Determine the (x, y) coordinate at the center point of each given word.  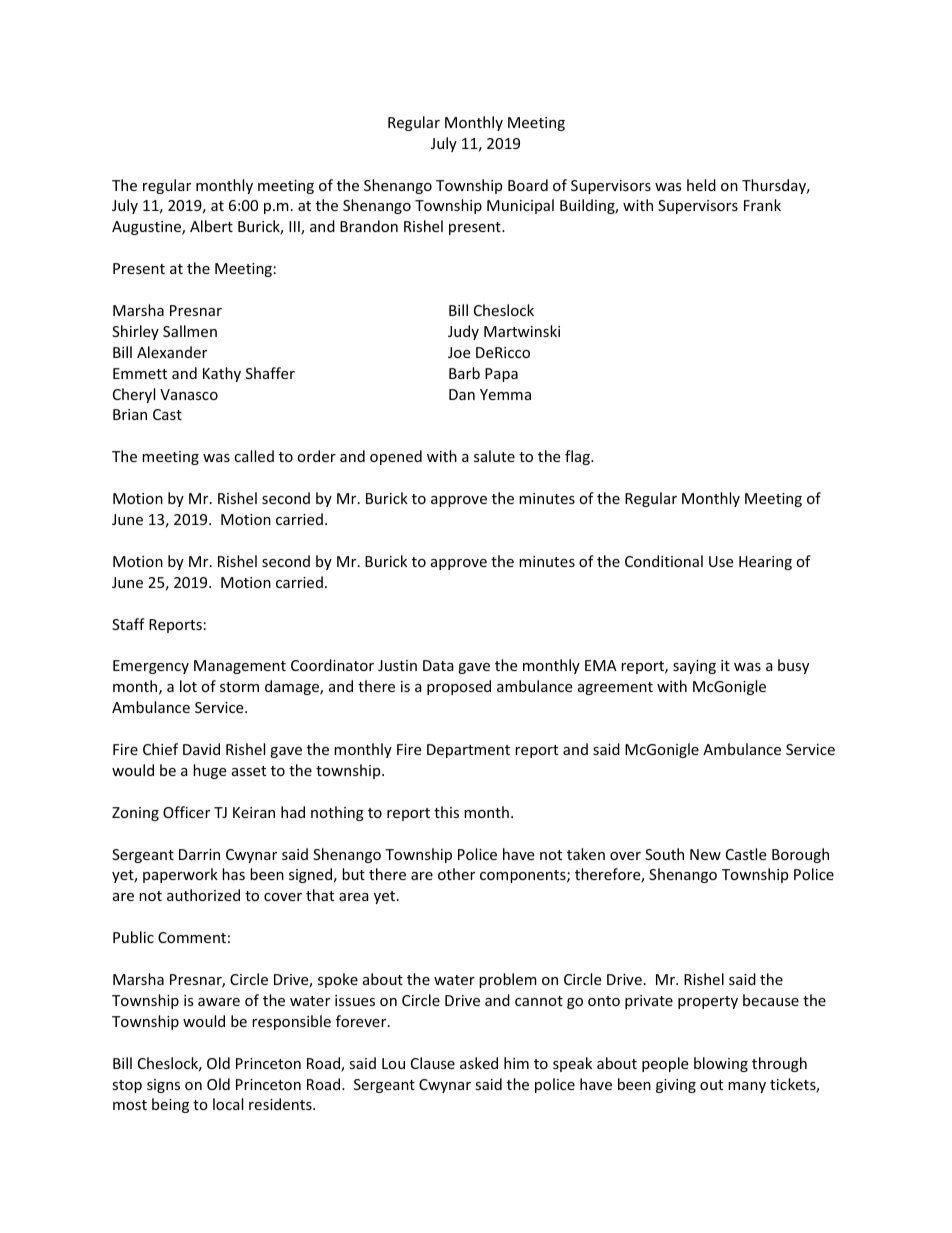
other (456, 874)
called (254, 456)
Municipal (520, 206)
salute (494, 456)
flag (578, 457)
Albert (211, 226)
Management (240, 667)
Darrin (199, 854)
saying (694, 667)
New (705, 854)
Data (438, 665)
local (228, 1104)
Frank (762, 205)
